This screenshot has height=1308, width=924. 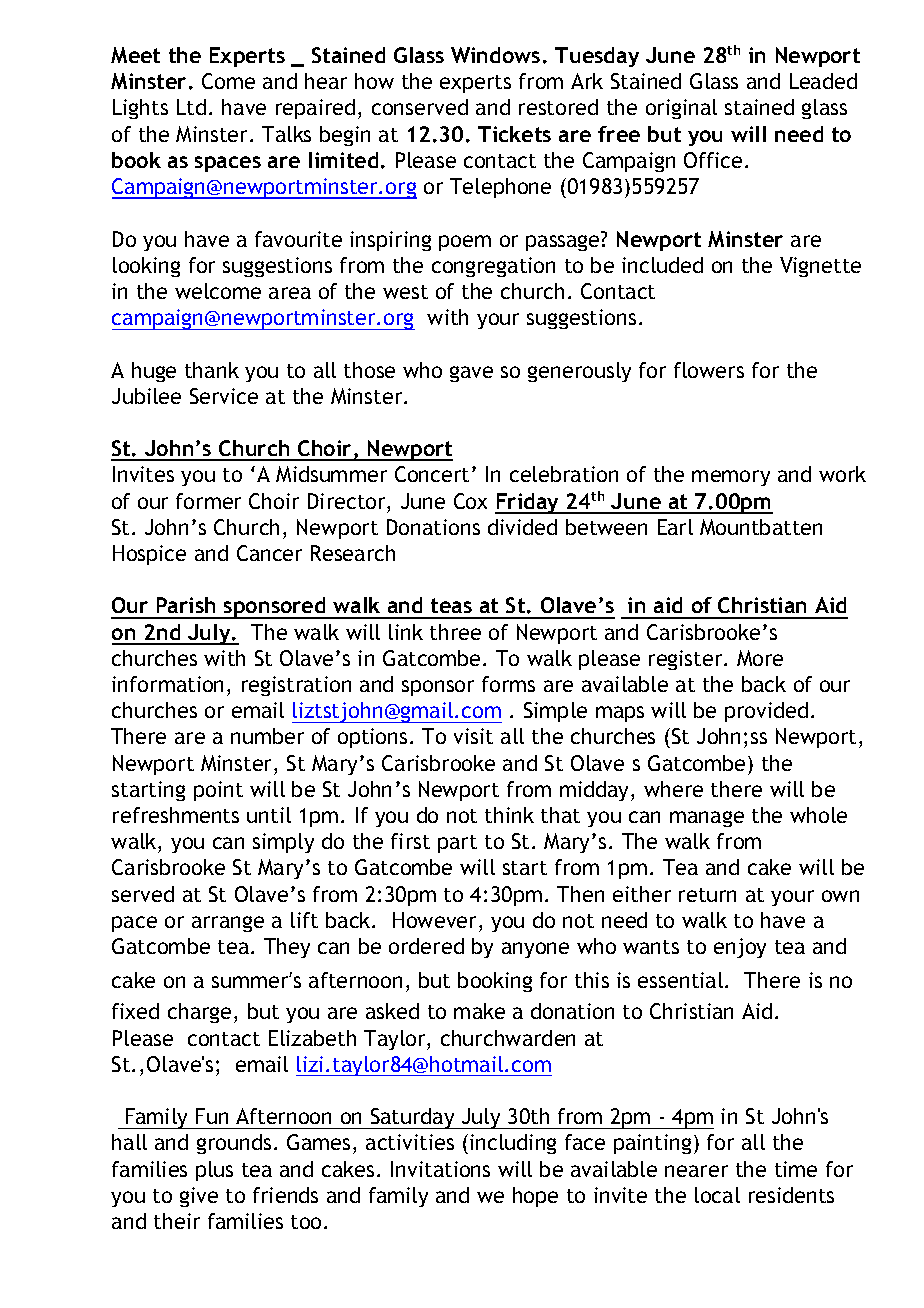 What do you see at coordinates (191, 107) in the screenshot?
I see `Ltd` at bounding box center [191, 107].
